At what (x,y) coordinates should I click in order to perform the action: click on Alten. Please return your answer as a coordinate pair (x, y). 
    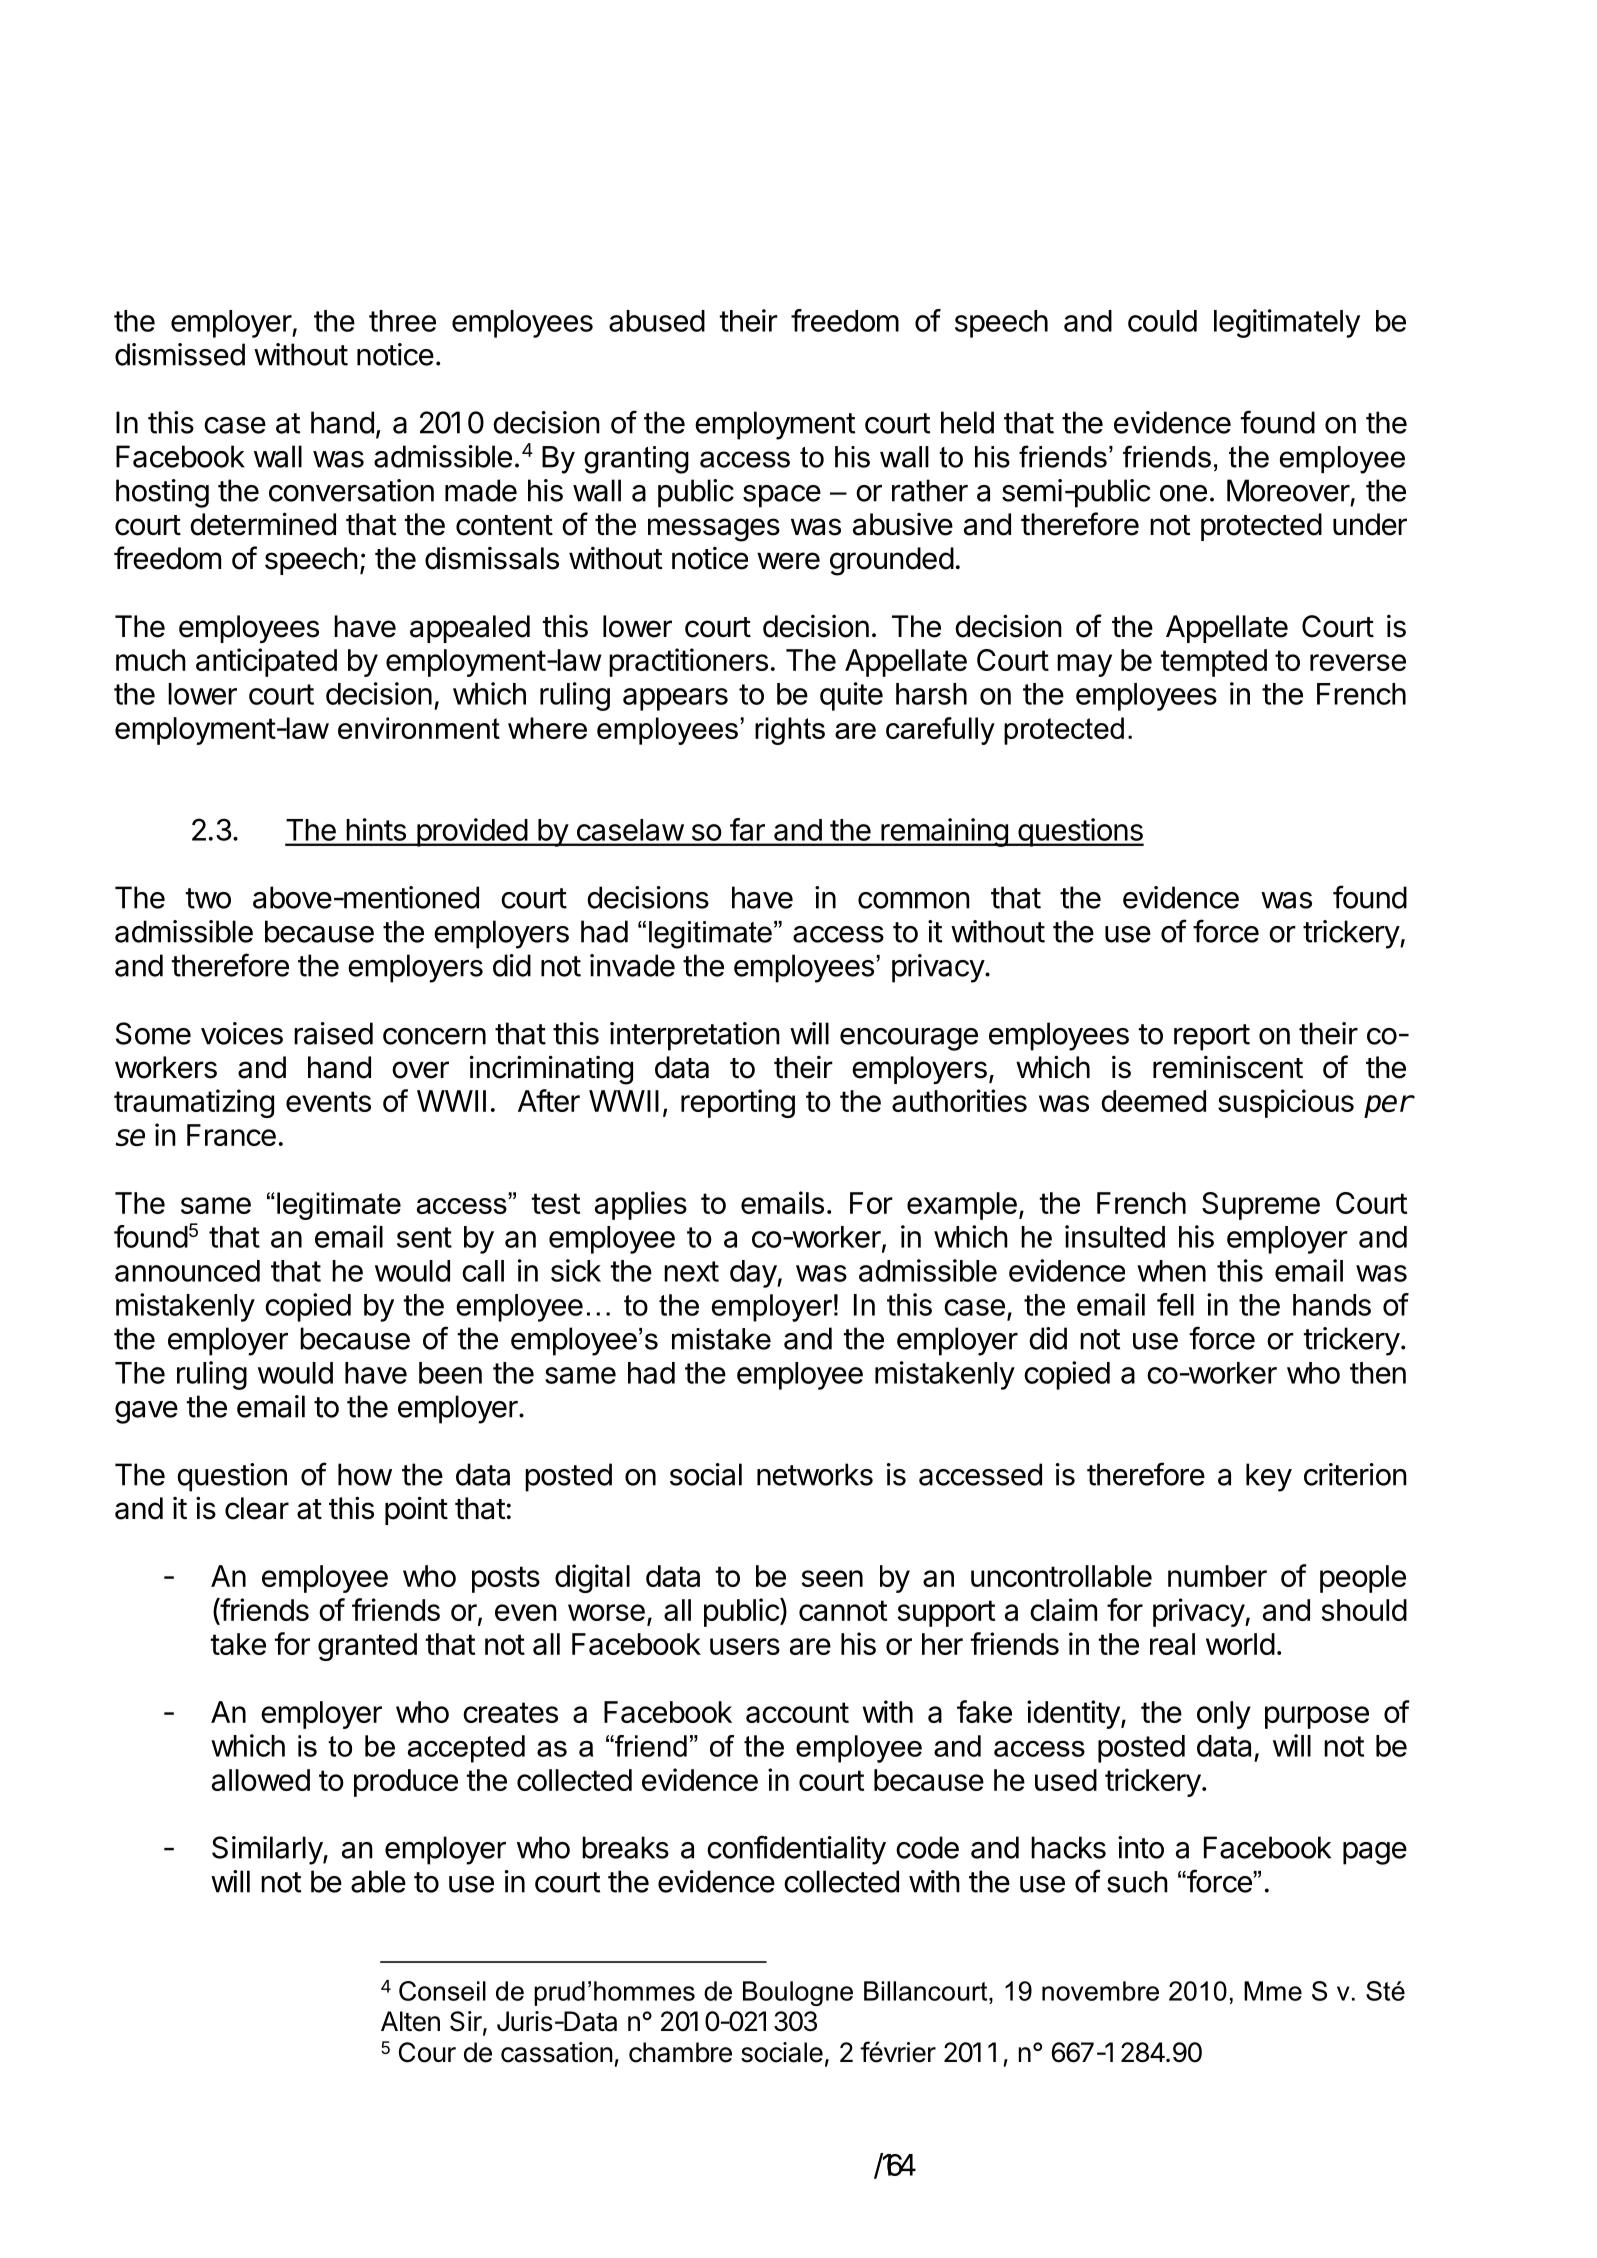
    Looking at the image, I should click on (410, 2021).
